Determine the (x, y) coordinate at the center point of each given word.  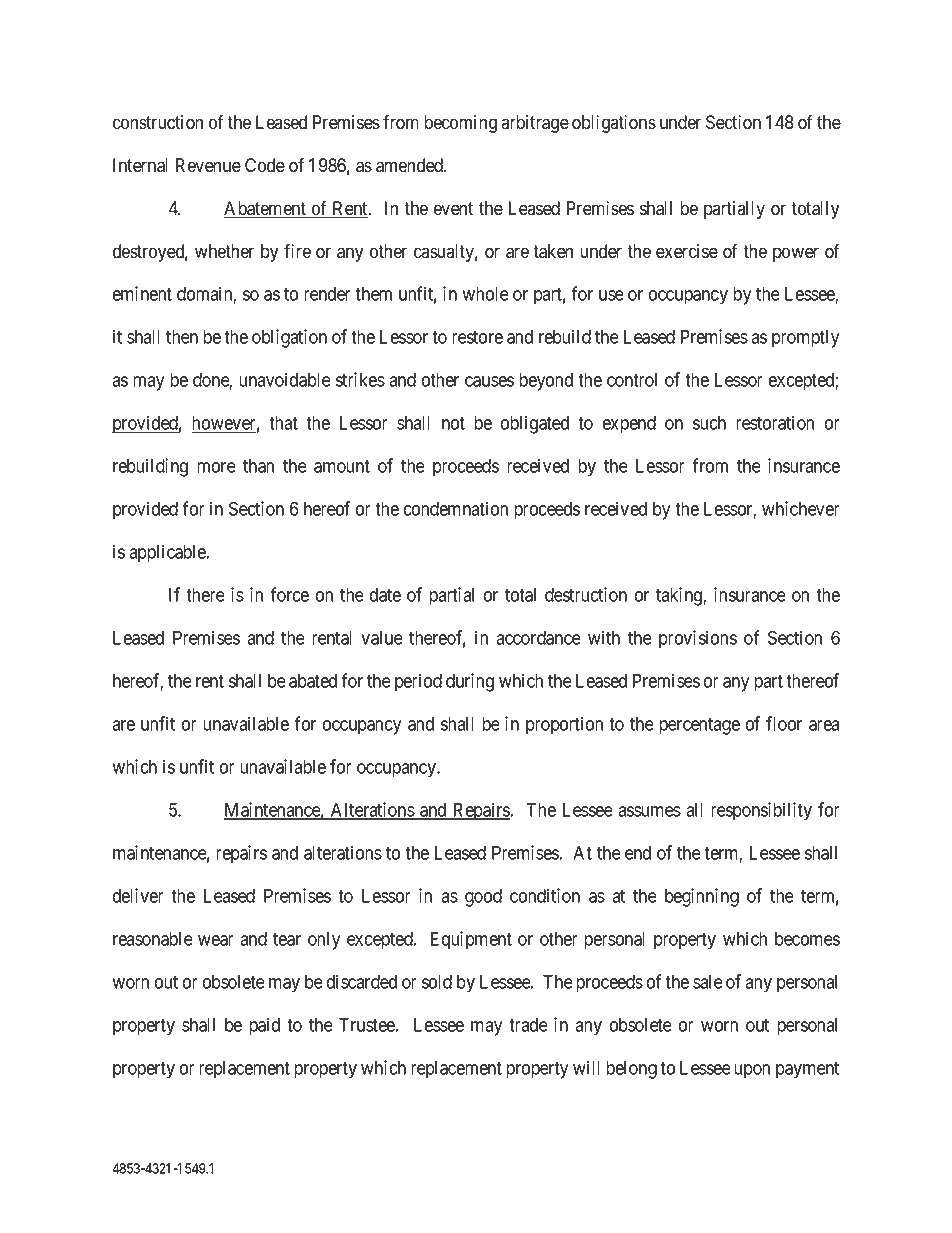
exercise (687, 251)
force (289, 594)
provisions (698, 639)
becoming (460, 124)
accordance (538, 638)
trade (528, 1025)
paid (264, 1026)
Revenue (208, 165)
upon (752, 1071)
